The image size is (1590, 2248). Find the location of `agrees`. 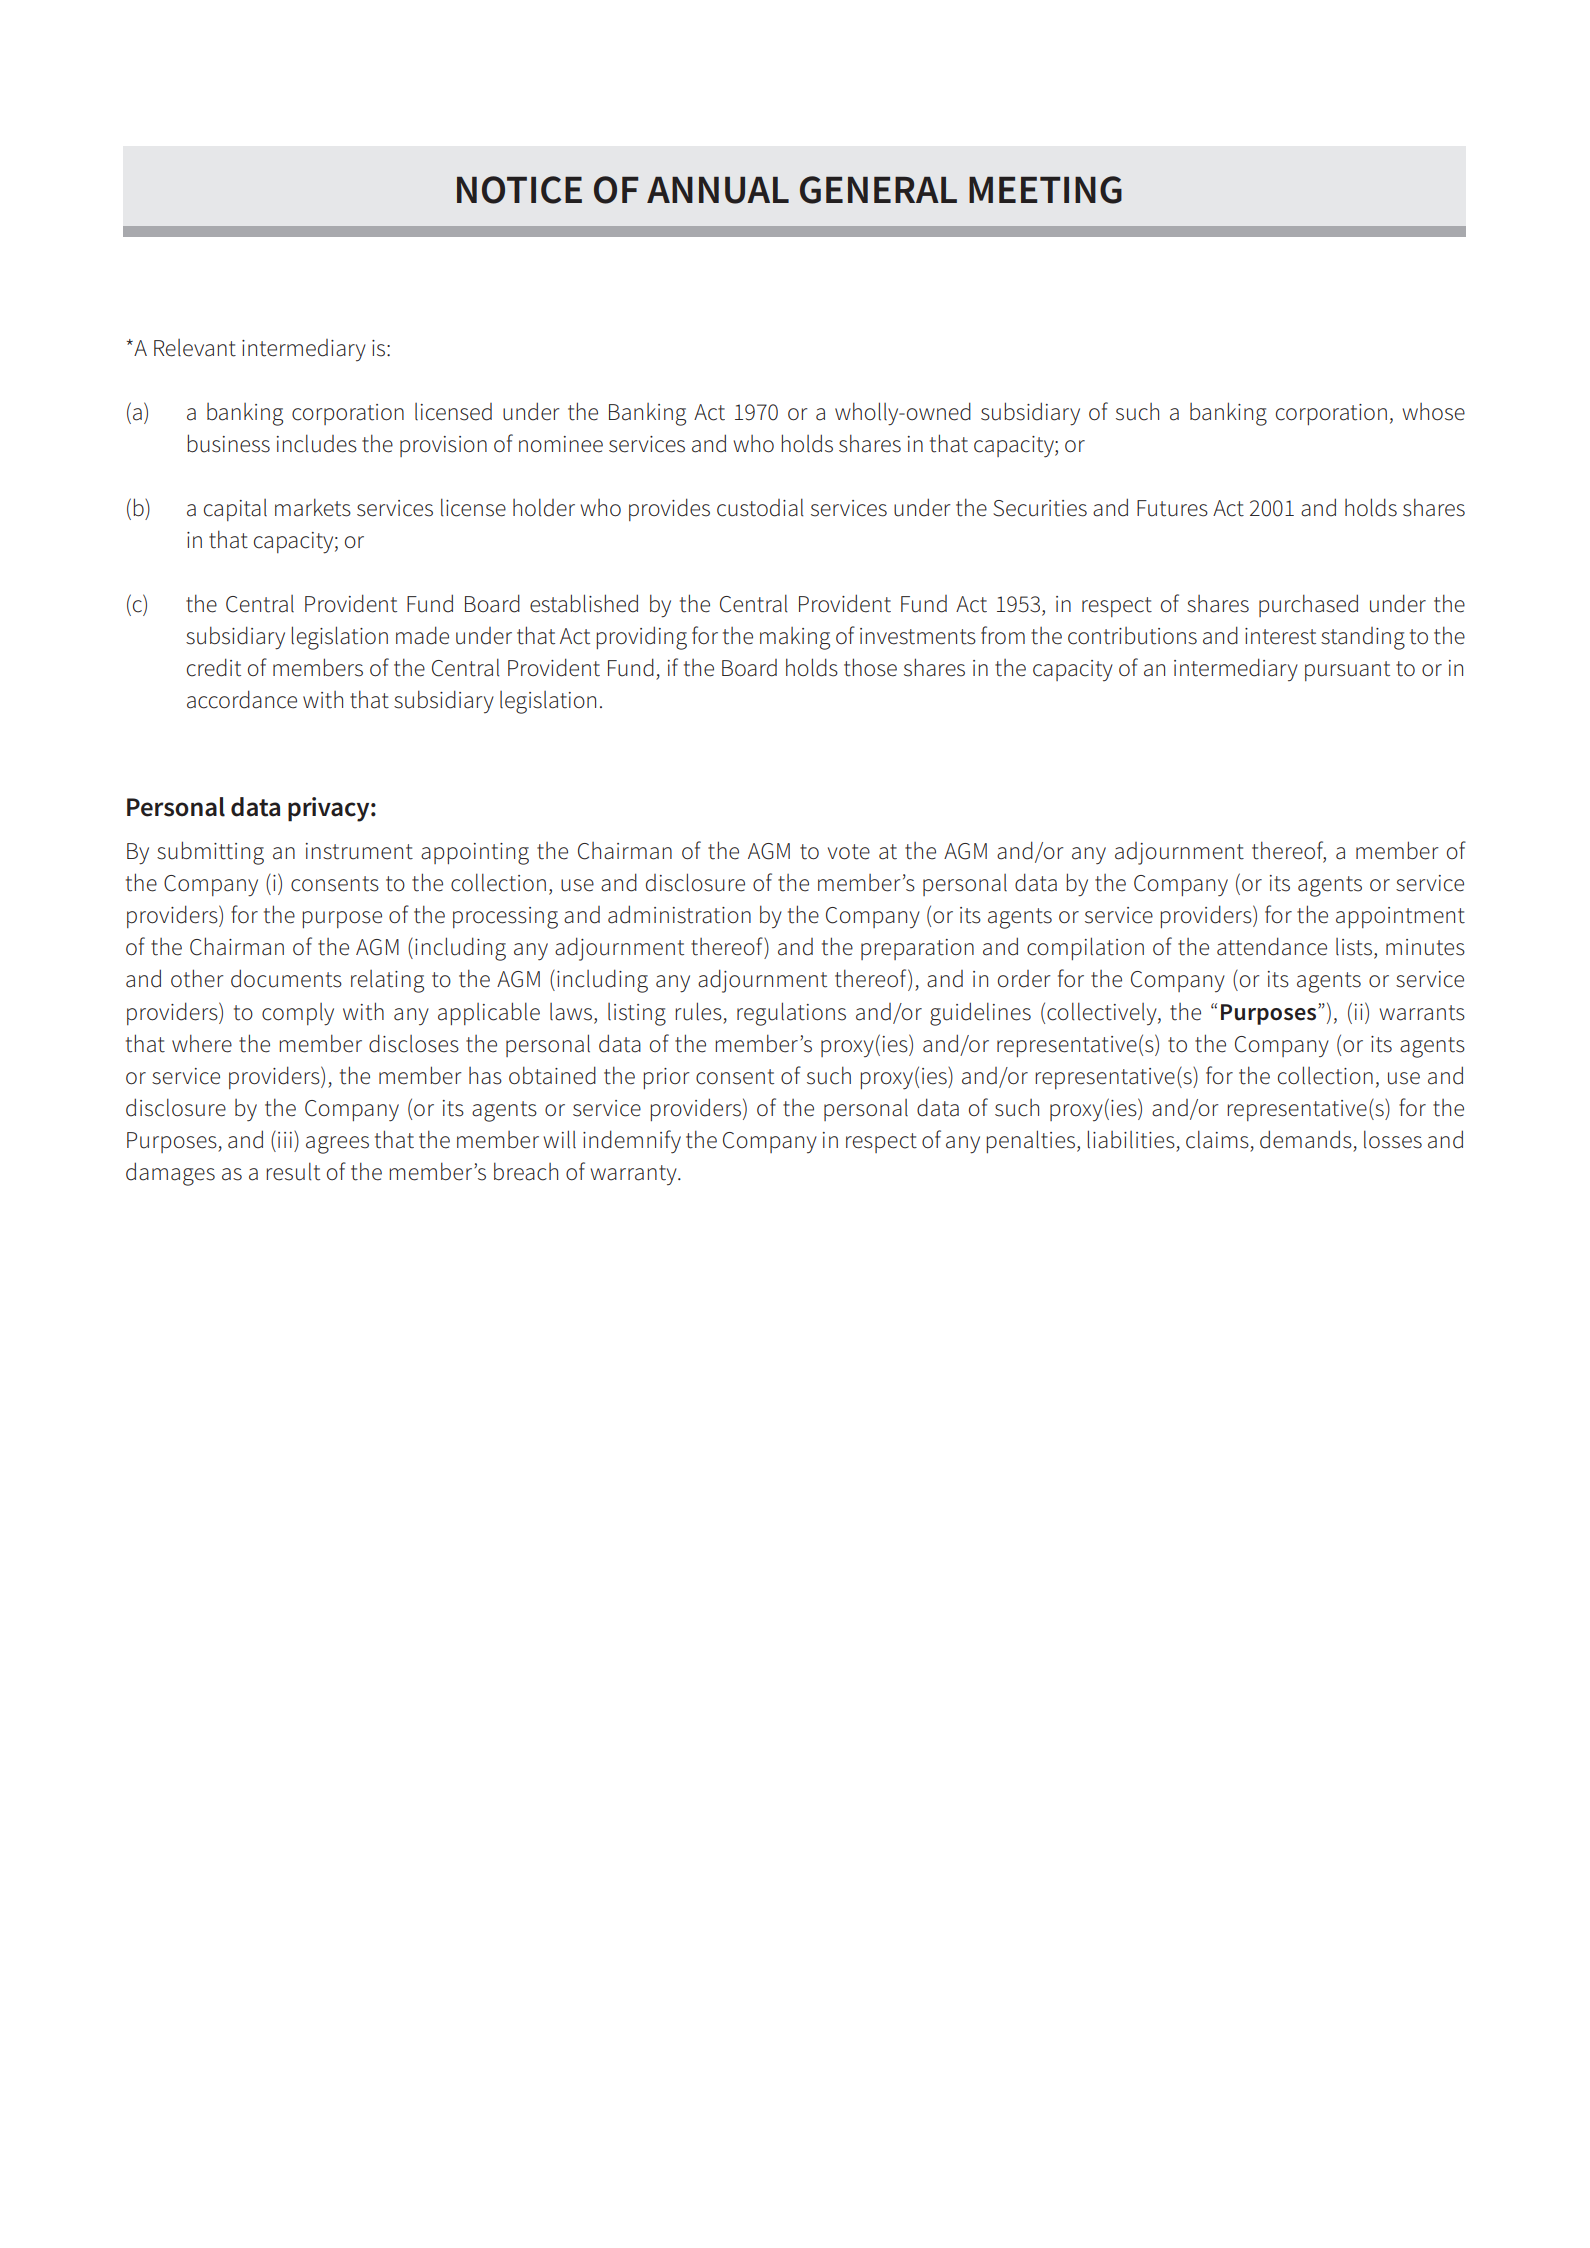

agrees is located at coordinates (337, 1145).
